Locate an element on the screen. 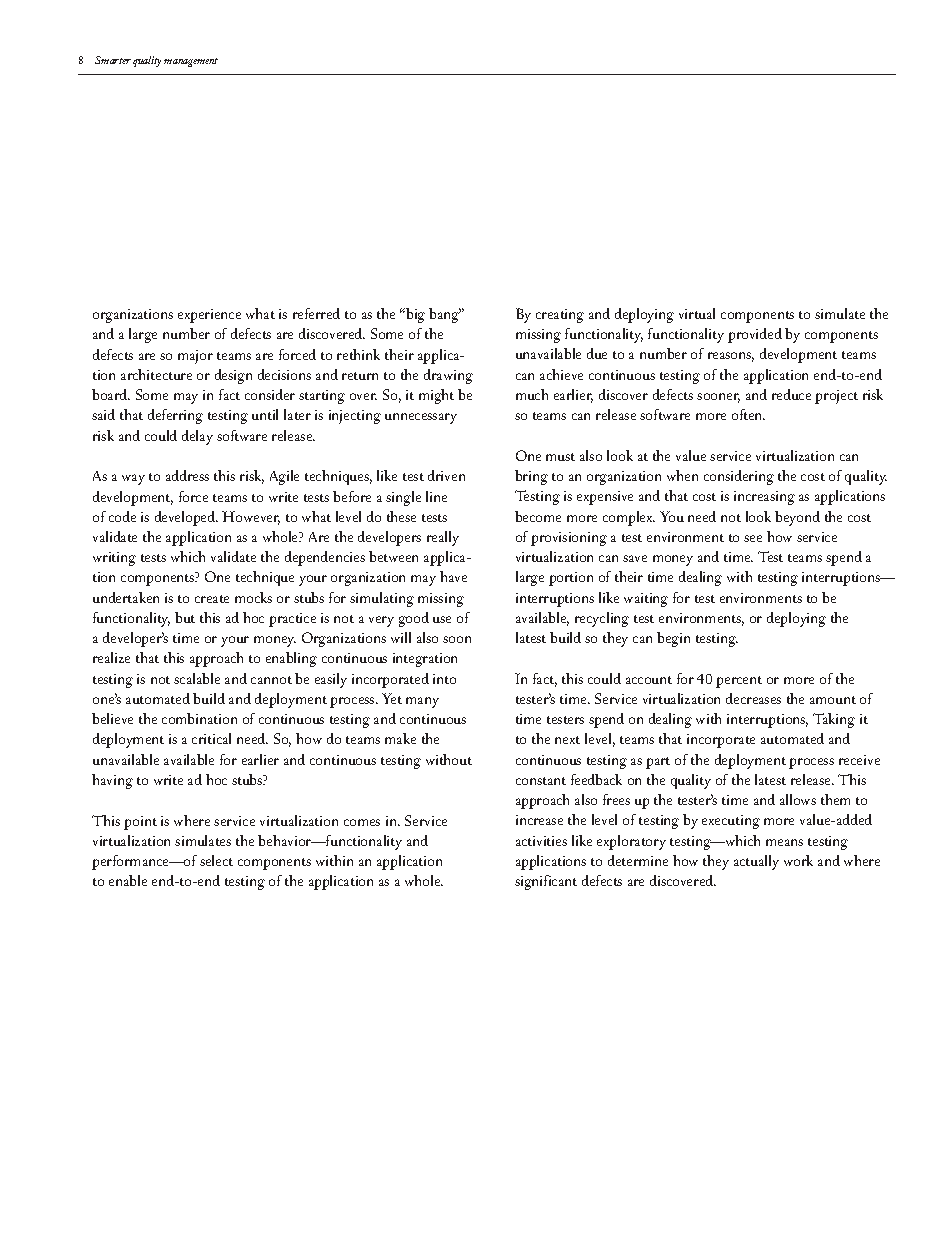 The height and width of the screenshot is (1233, 952). Smarter is located at coordinates (113, 60).
